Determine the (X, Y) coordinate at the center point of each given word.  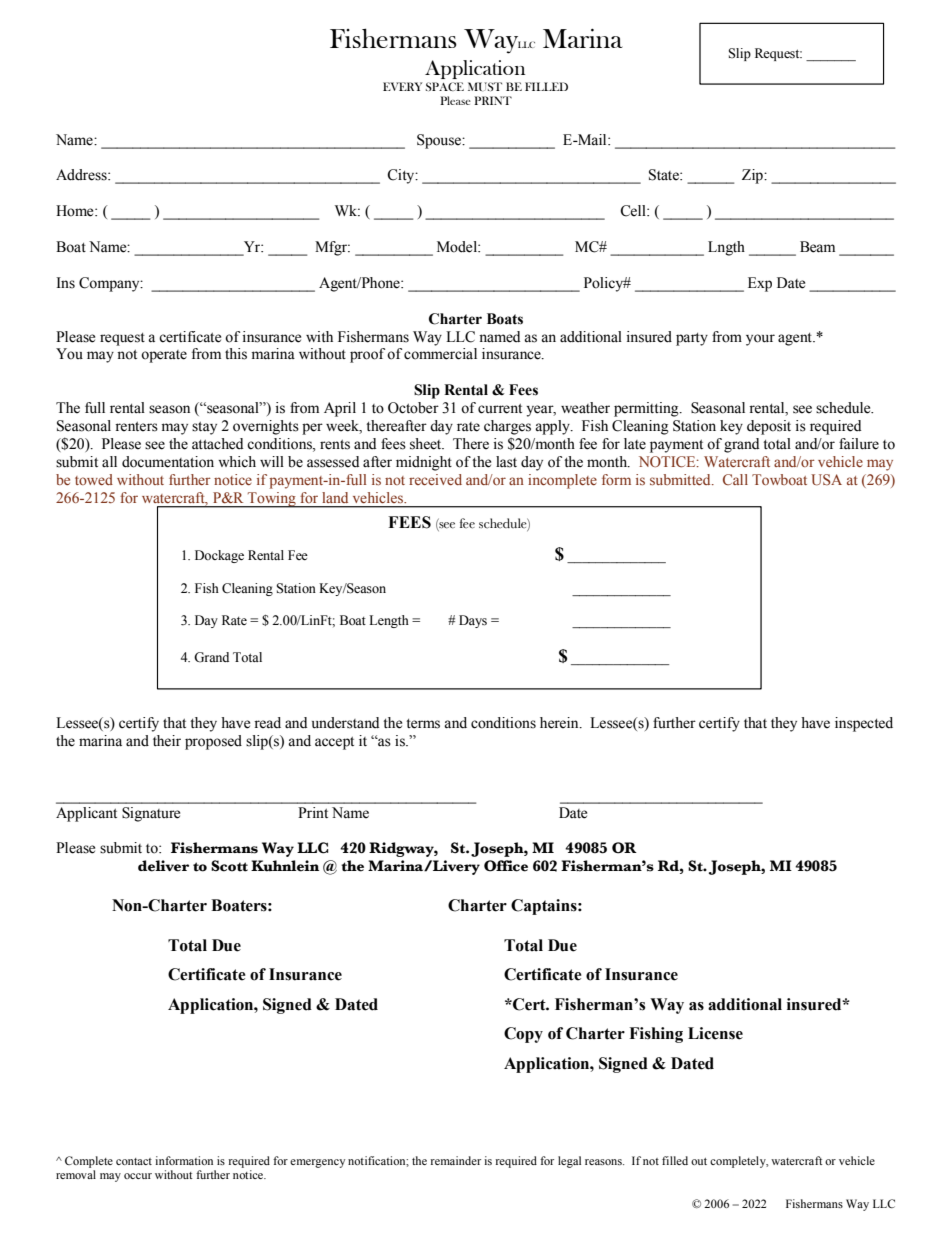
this (236, 354)
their (167, 741)
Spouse (440, 141)
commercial (440, 354)
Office (506, 866)
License (715, 1033)
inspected (864, 724)
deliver (163, 866)
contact (134, 1161)
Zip (753, 176)
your (760, 340)
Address (82, 175)
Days (473, 621)
